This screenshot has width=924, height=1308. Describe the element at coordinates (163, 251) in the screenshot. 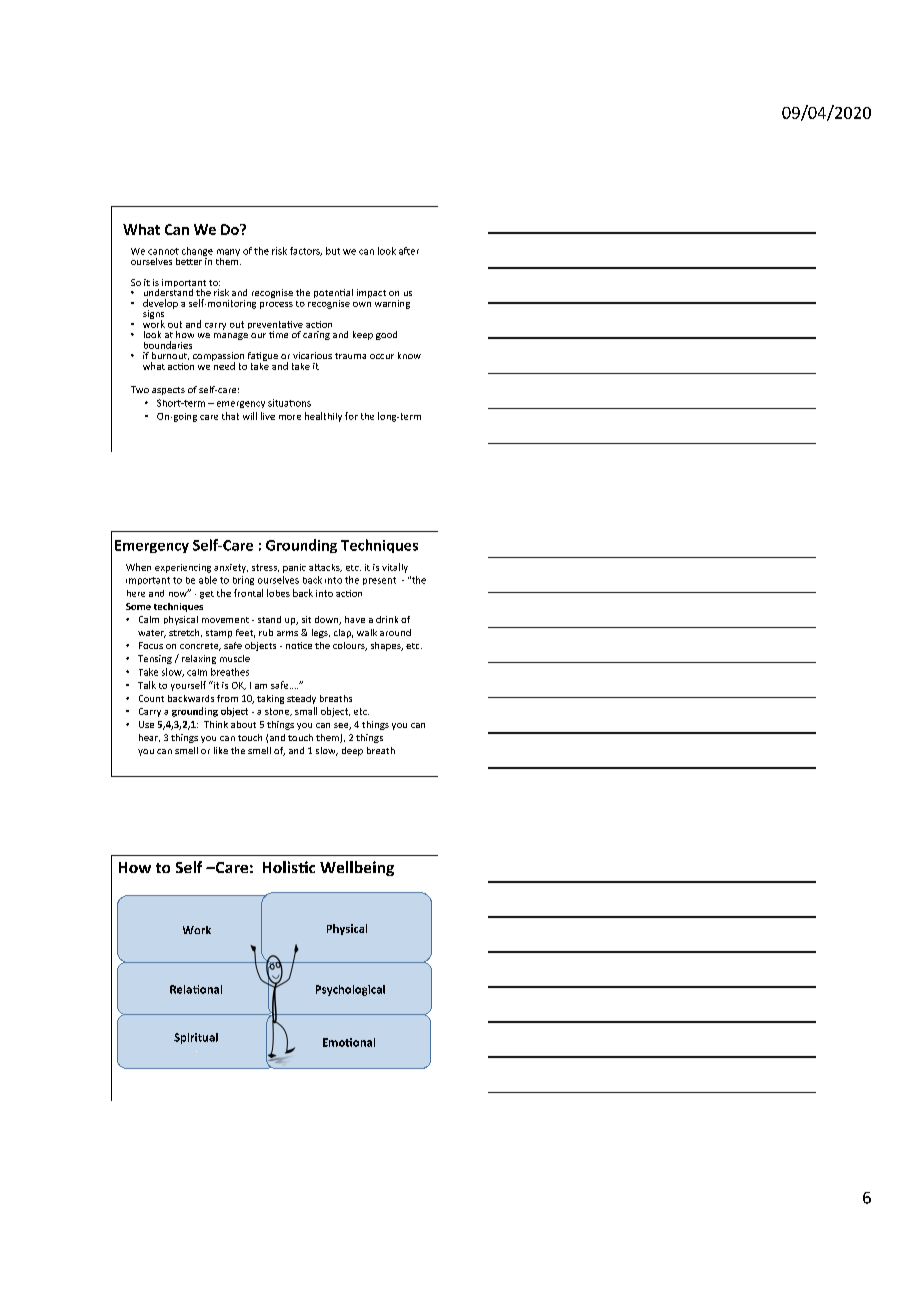

I see `cannot` at that location.
